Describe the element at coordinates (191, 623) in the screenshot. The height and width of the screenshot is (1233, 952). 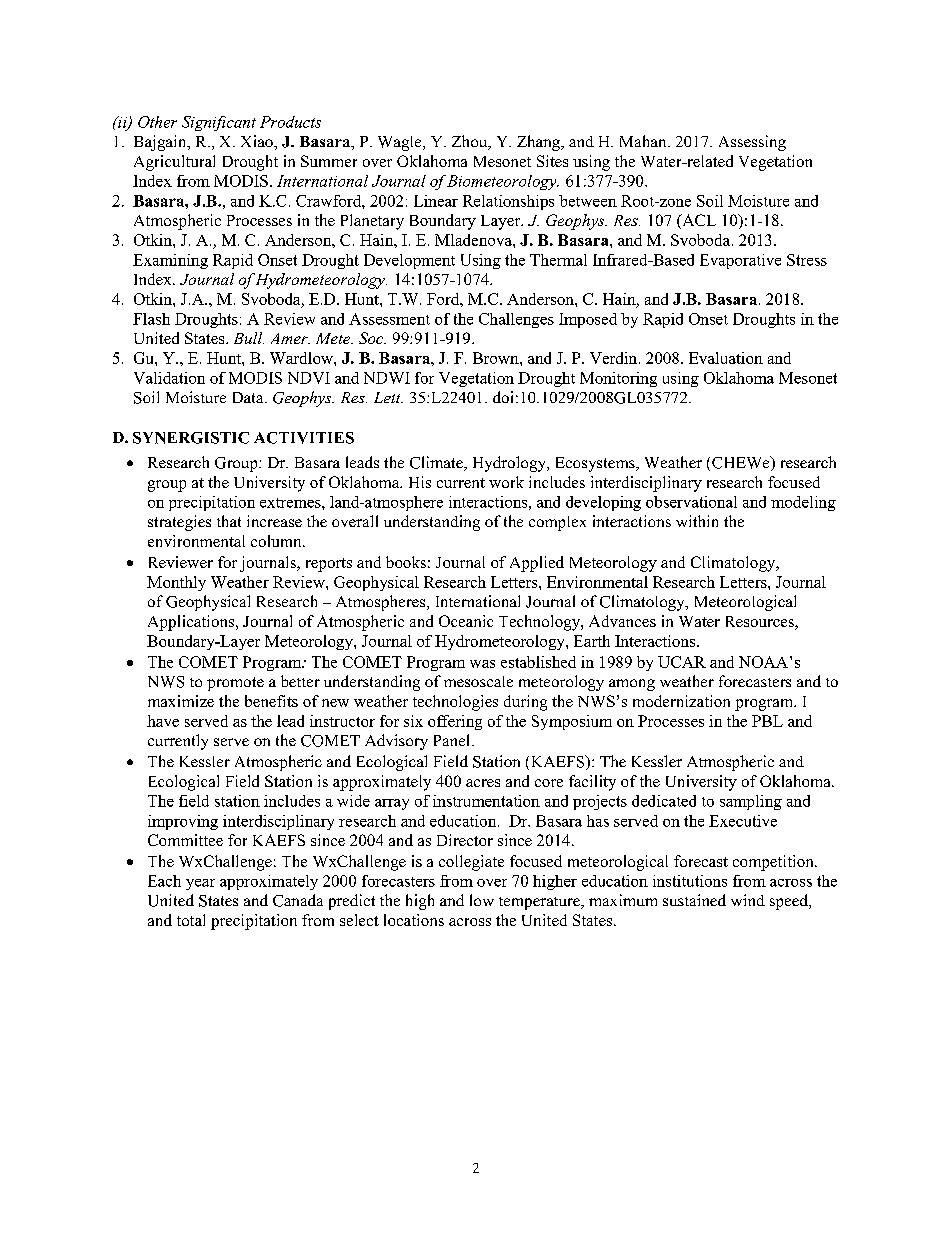
I see `Applications` at that location.
